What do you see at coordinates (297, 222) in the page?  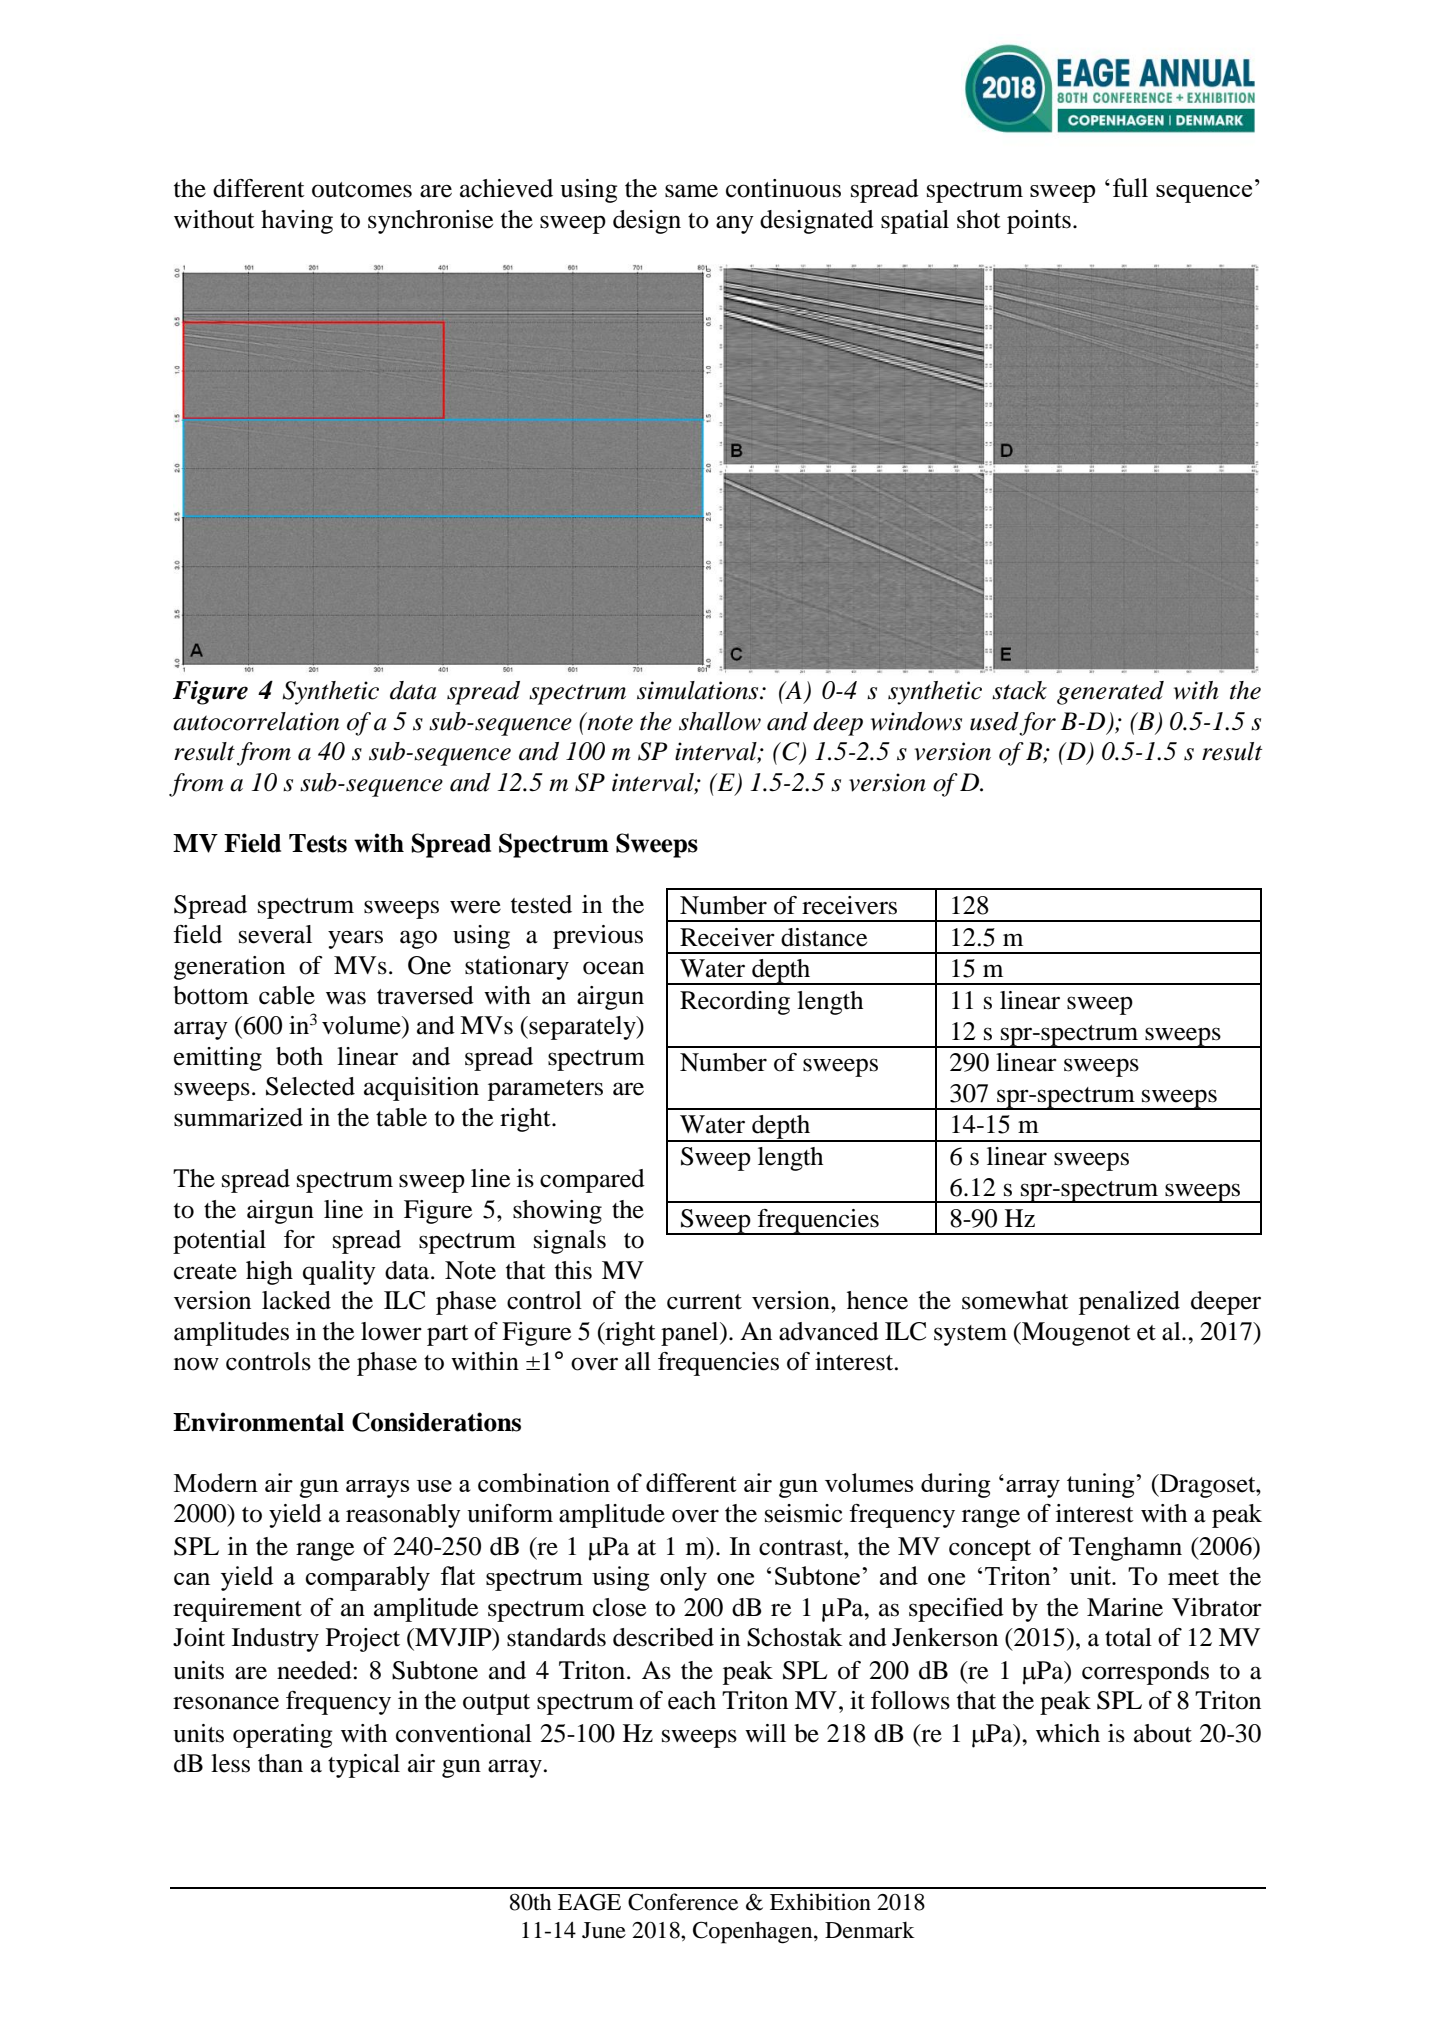 I see `having` at bounding box center [297, 222].
